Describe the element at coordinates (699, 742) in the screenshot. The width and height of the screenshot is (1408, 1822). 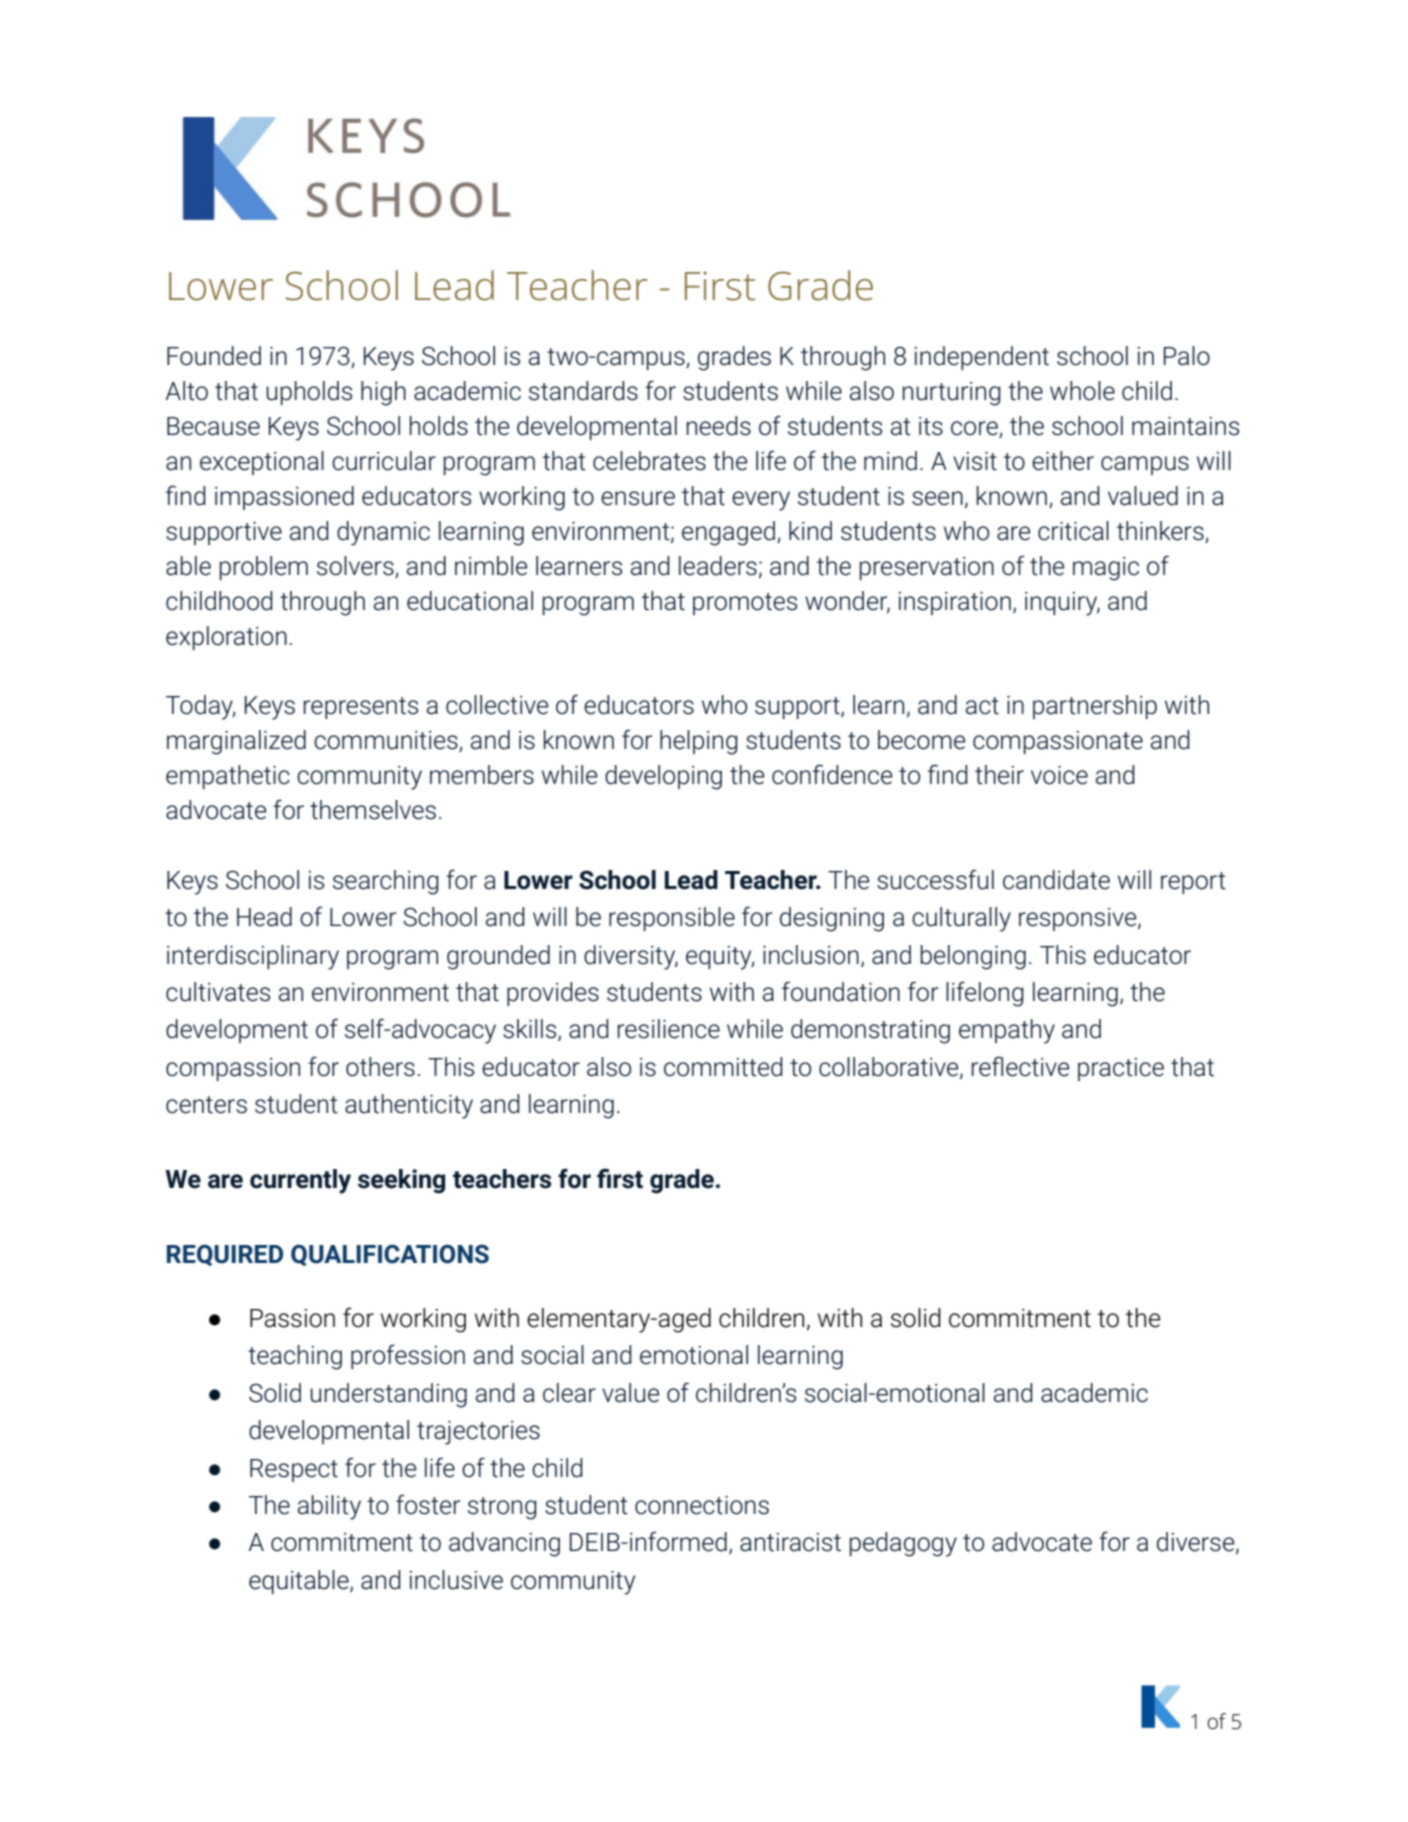
I see `helping` at that location.
